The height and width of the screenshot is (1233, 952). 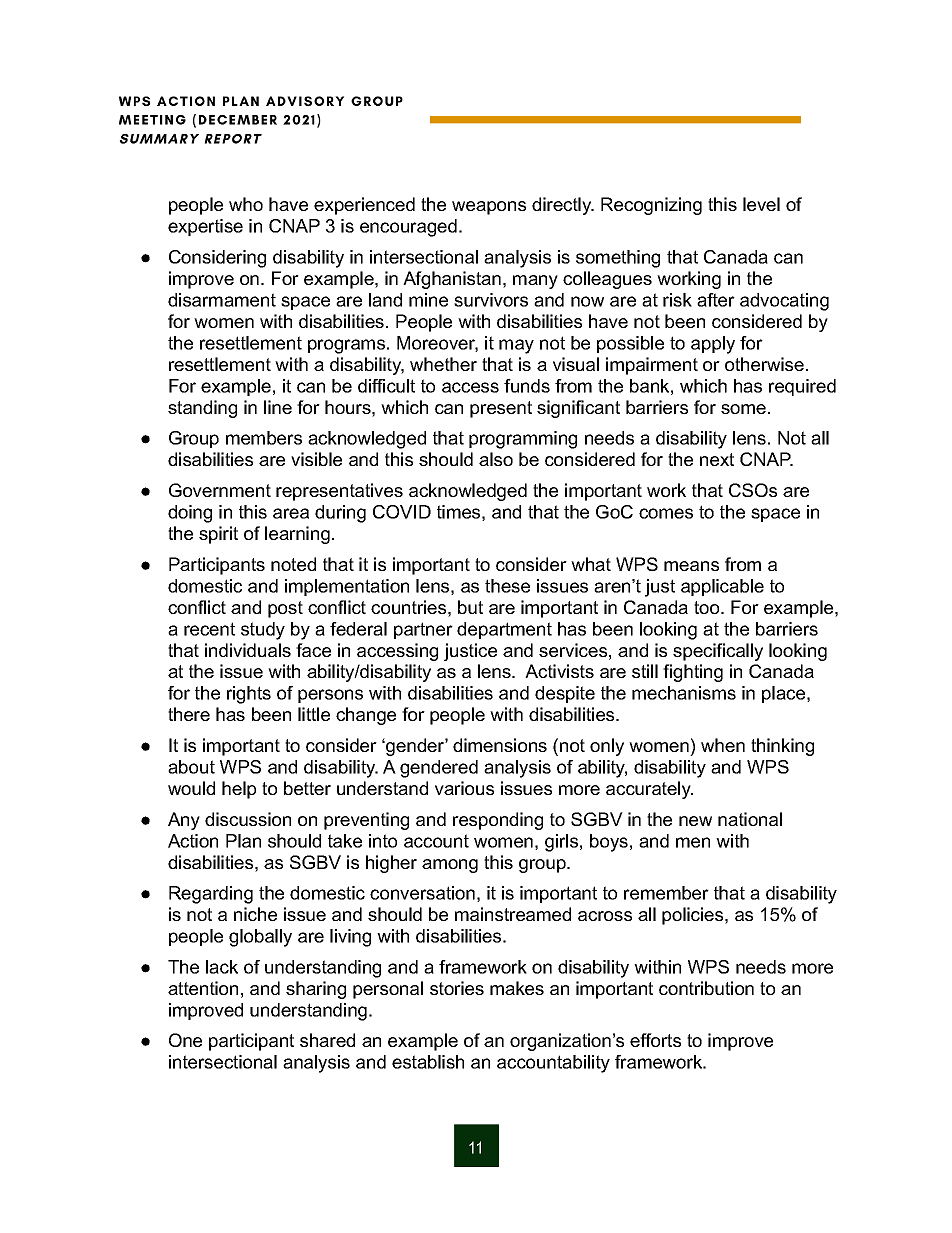 What do you see at coordinates (723, 745) in the screenshot?
I see `when` at bounding box center [723, 745].
